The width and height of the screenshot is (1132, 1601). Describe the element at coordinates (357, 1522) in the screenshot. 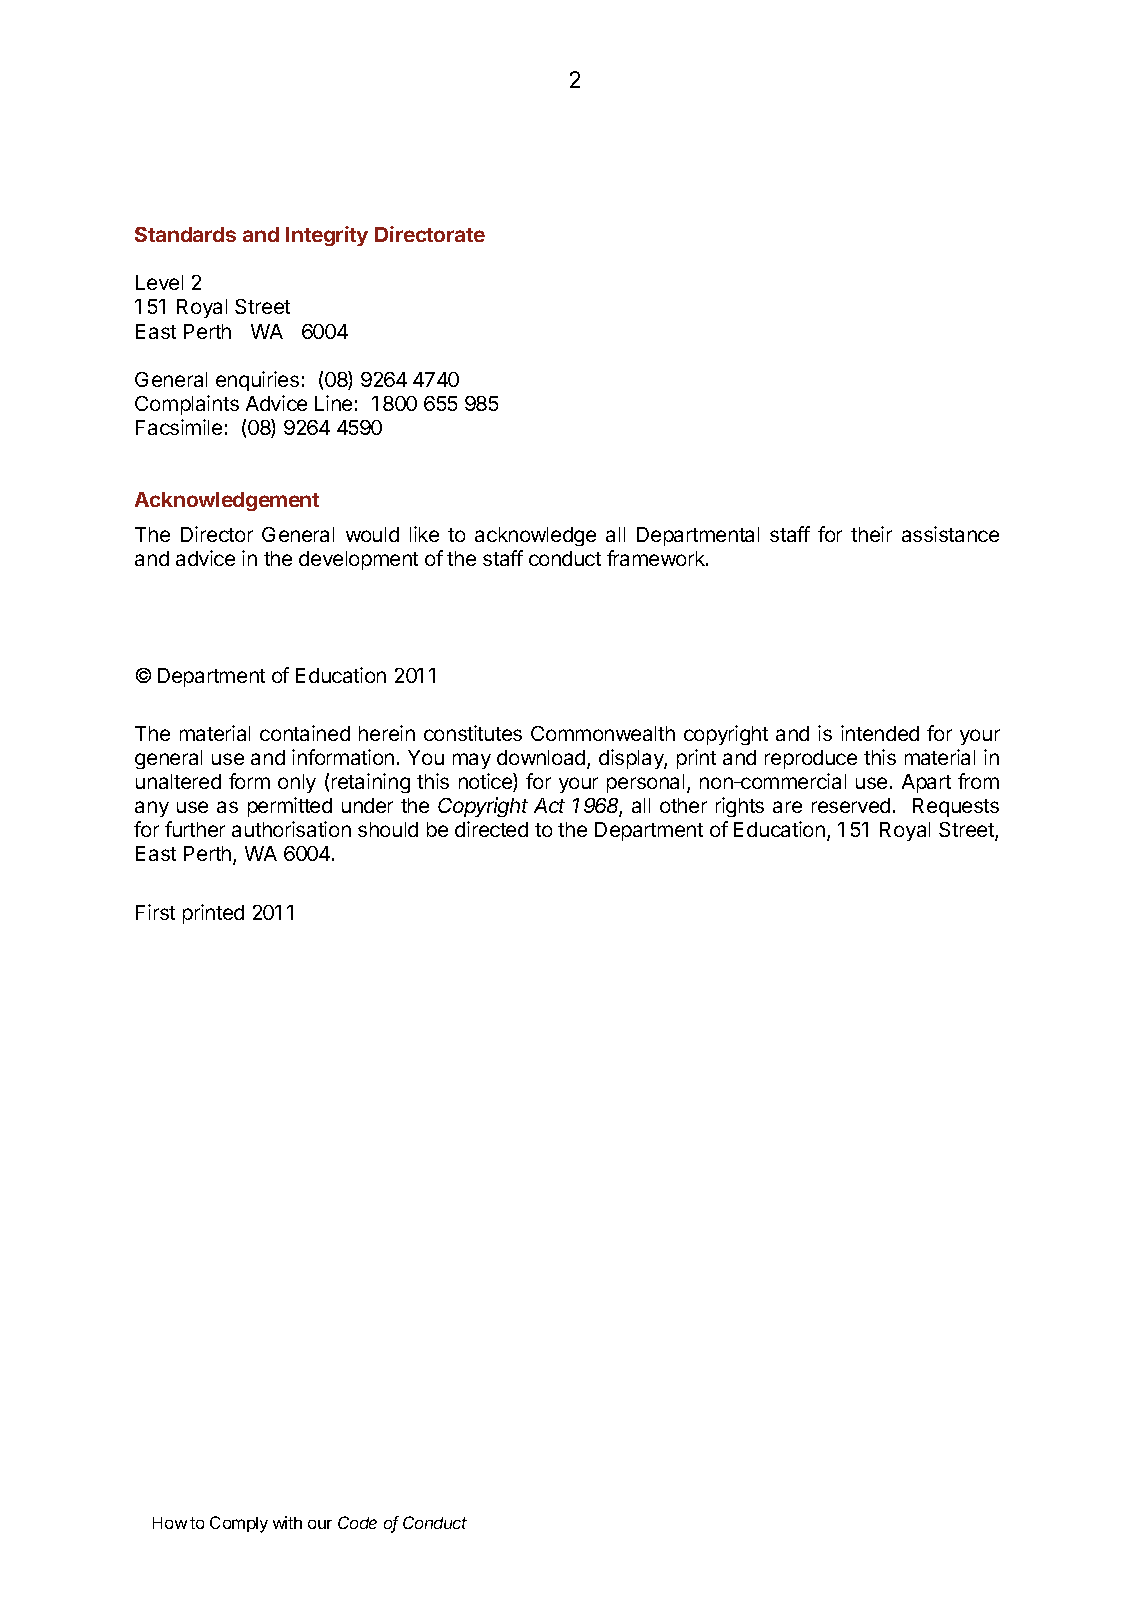

I see `Code` at that location.
